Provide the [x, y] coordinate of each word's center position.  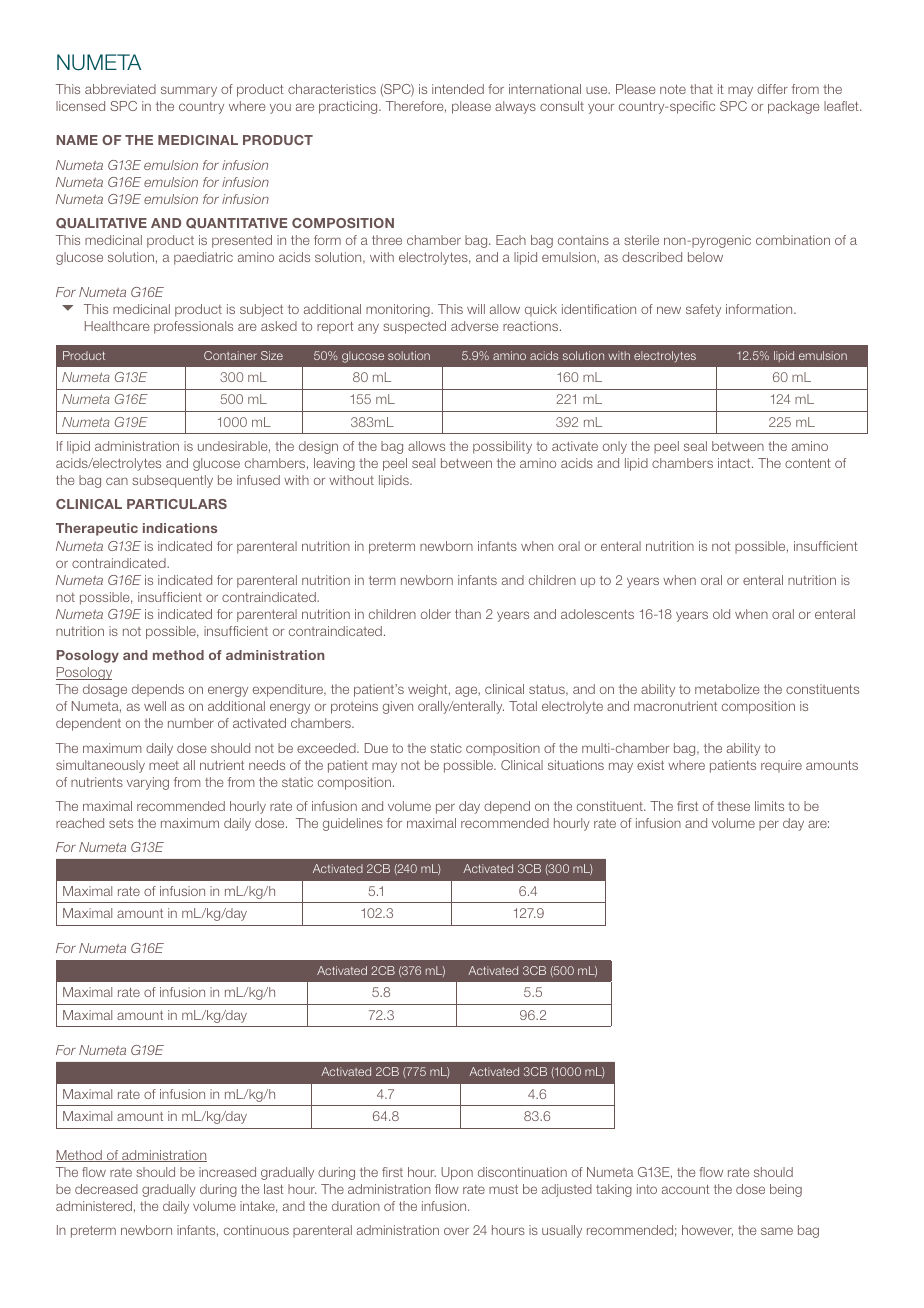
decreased [106, 1189]
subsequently [172, 481]
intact [735, 463]
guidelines [353, 824]
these [733, 806]
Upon [457, 1173]
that [701, 89]
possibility [502, 447]
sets [121, 823]
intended [458, 89]
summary [189, 91]
